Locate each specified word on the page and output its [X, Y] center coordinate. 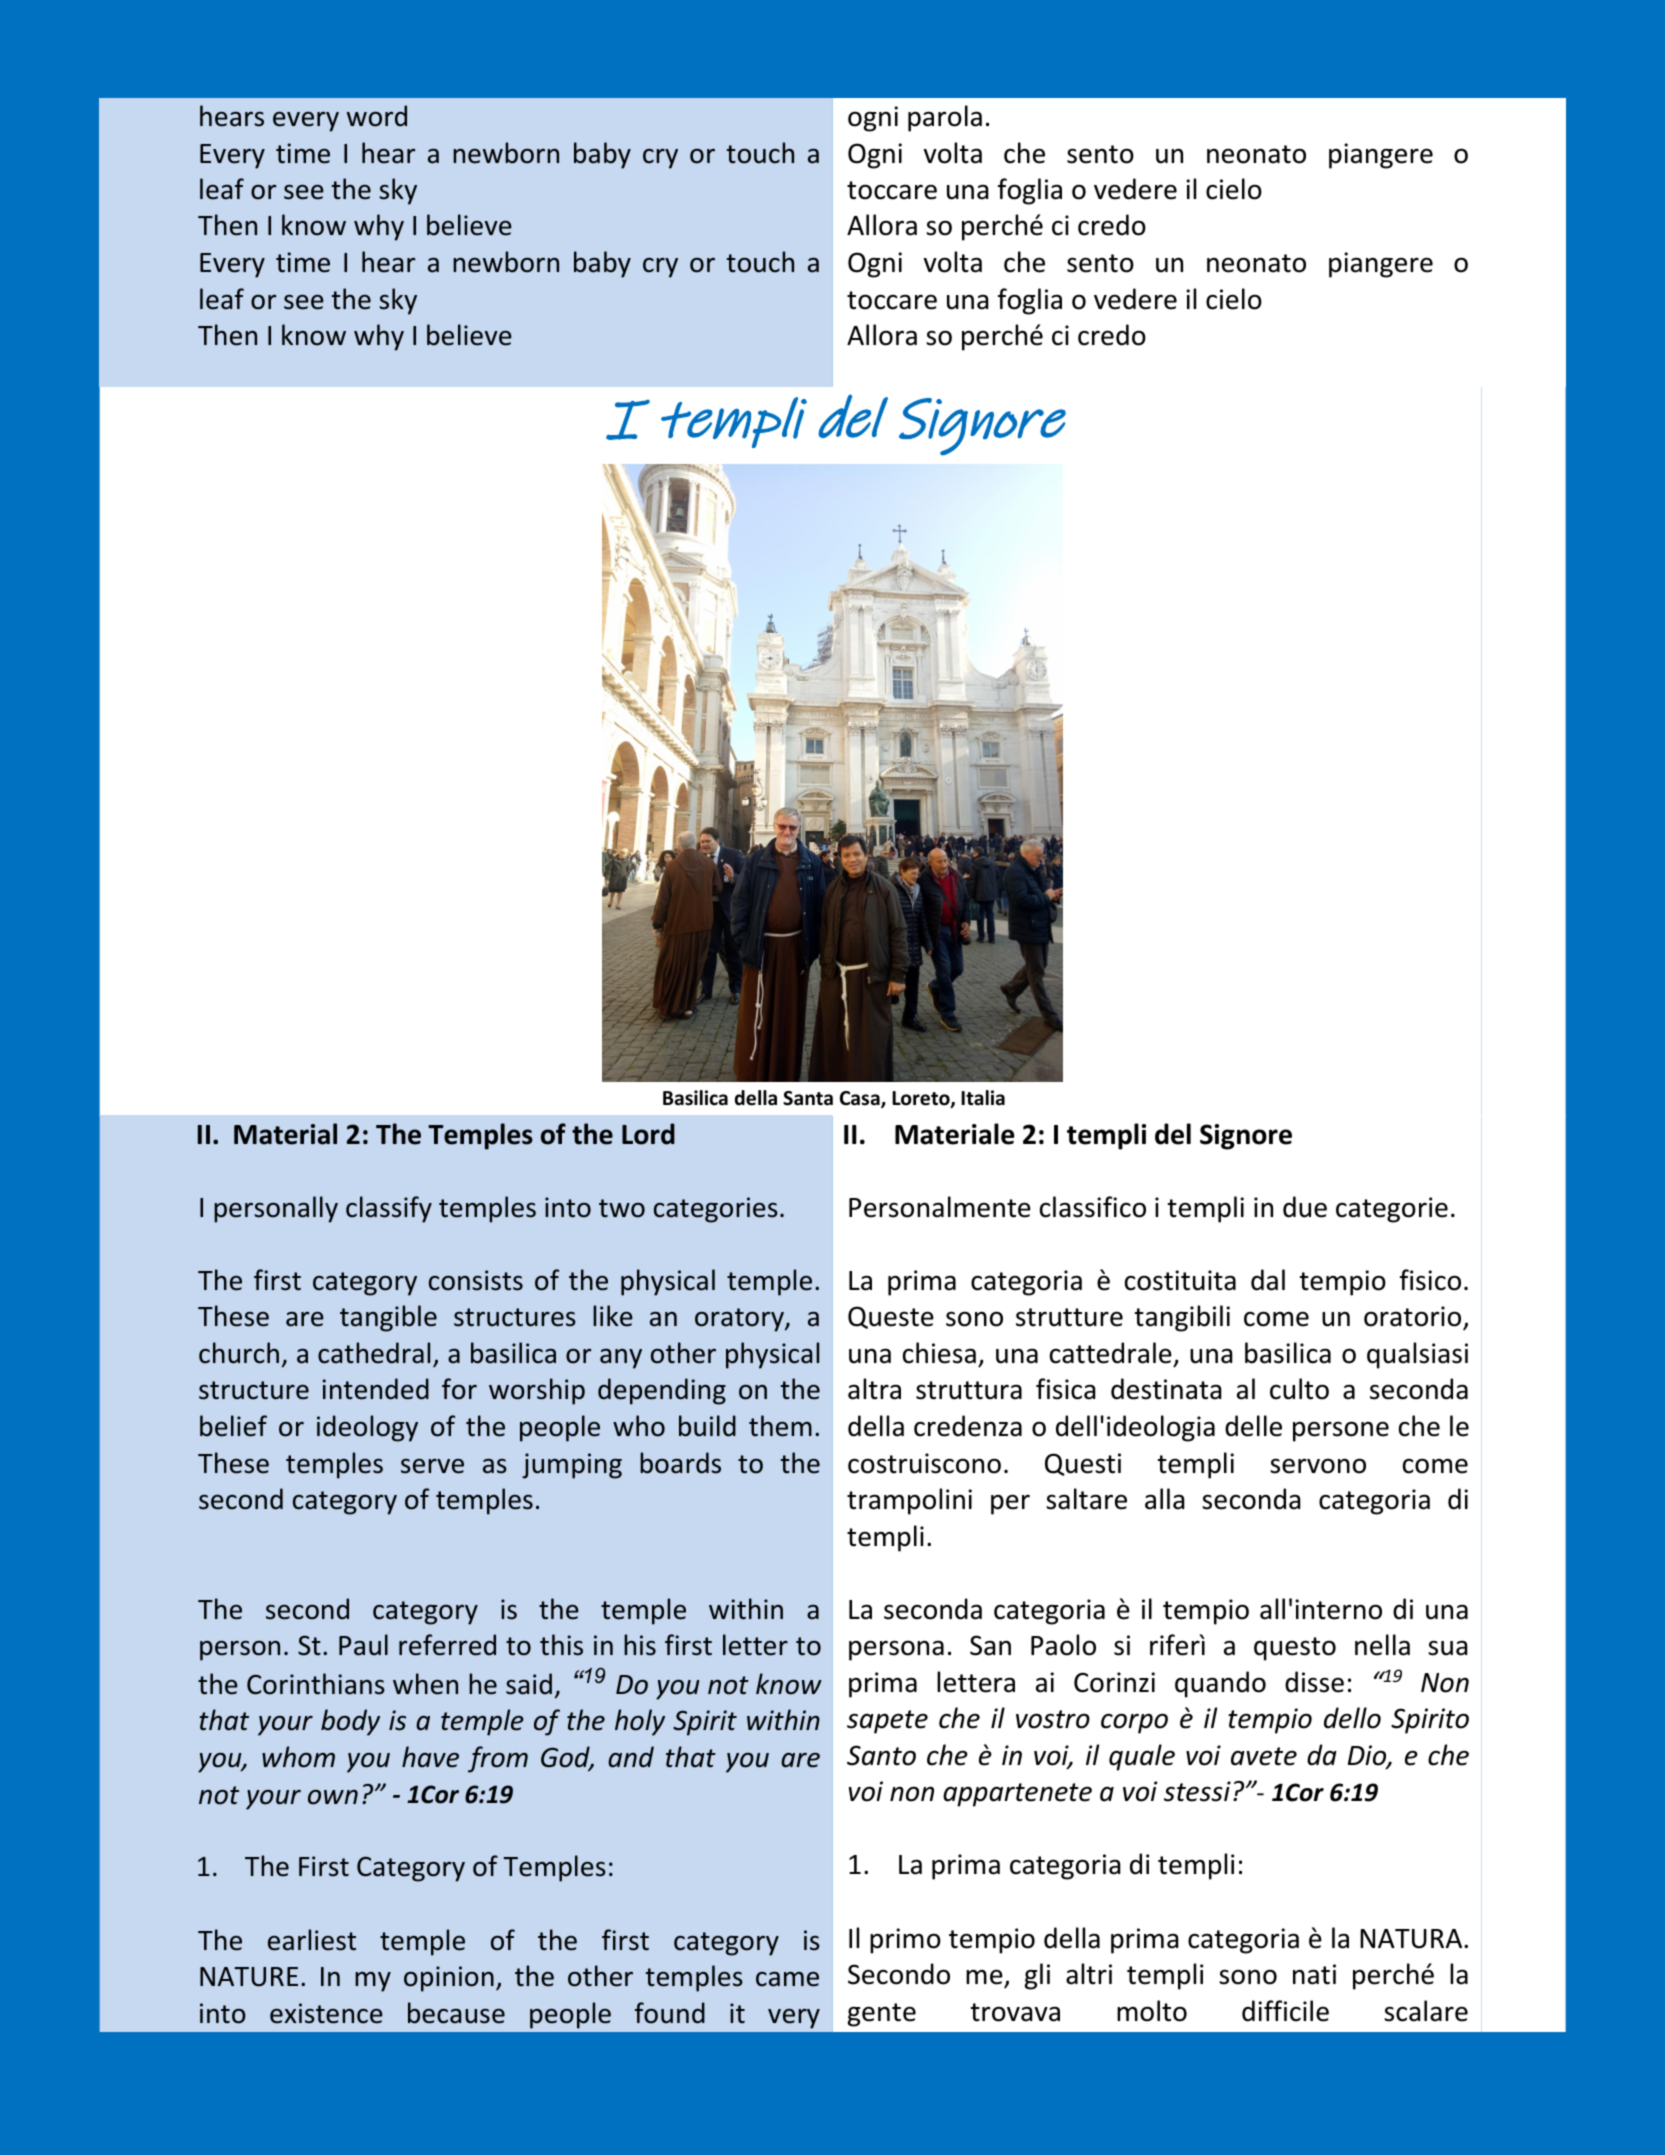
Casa [861, 1099]
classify [389, 1209]
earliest [312, 1940]
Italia [983, 1098]
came [787, 1979]
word [377, 116]
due [1305, 1207]
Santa [808, 1098]
